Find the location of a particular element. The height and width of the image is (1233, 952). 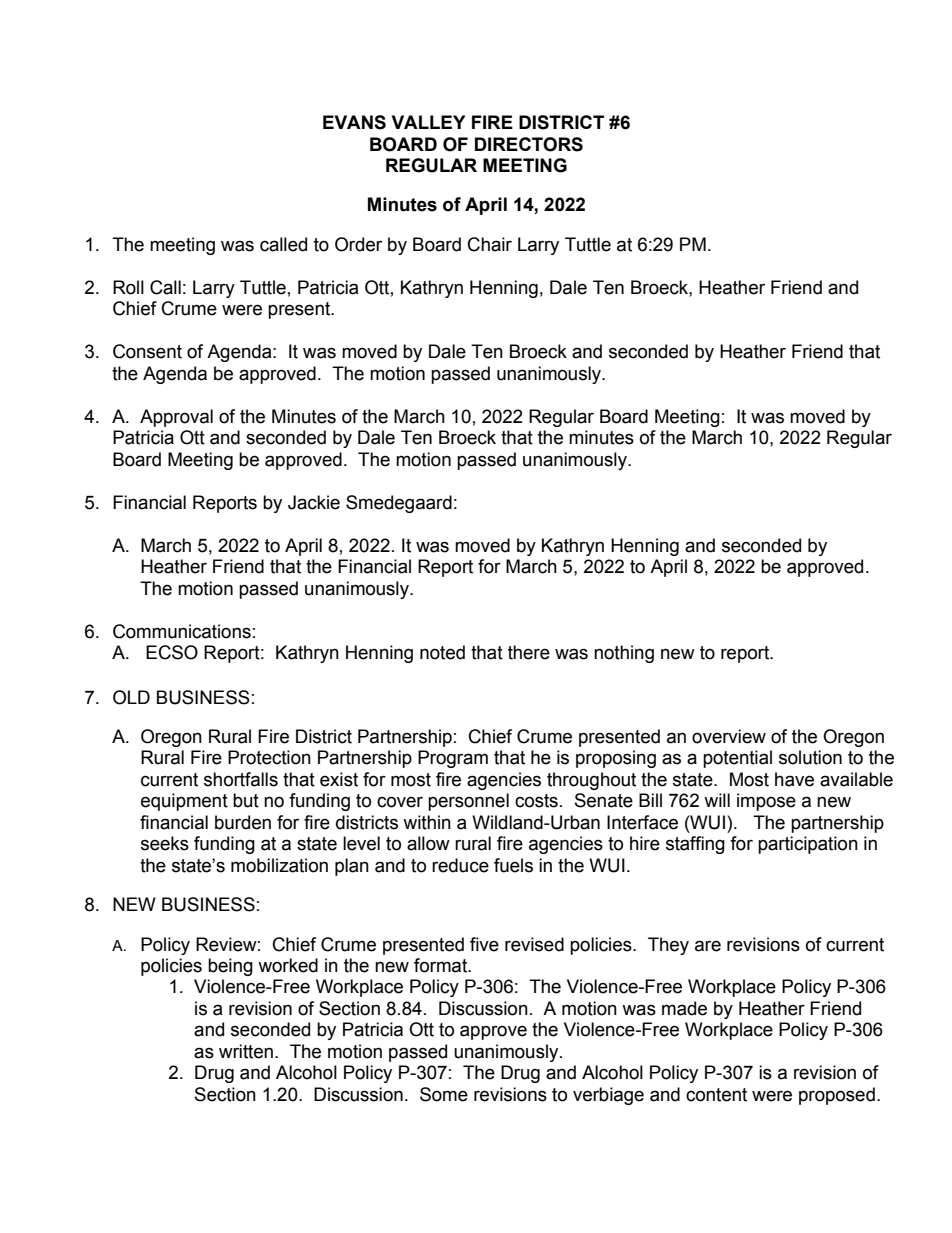

EVANS is located at coordinates (354, 122).
